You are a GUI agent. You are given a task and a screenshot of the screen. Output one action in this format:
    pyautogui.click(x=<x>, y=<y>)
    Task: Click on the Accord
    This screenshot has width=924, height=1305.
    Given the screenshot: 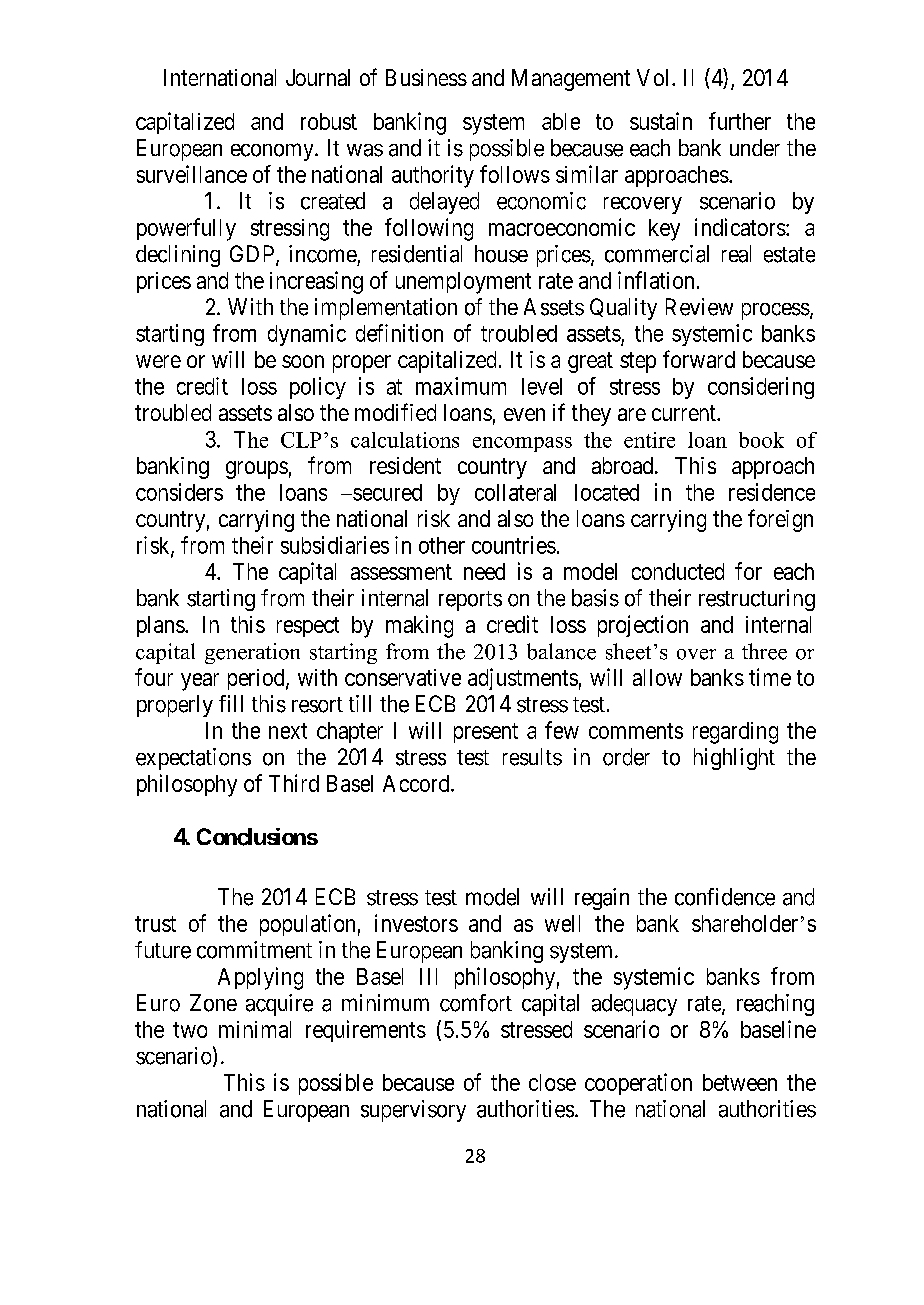 What is the action you would take?
    pyautogui.click(x=417, y=783)
